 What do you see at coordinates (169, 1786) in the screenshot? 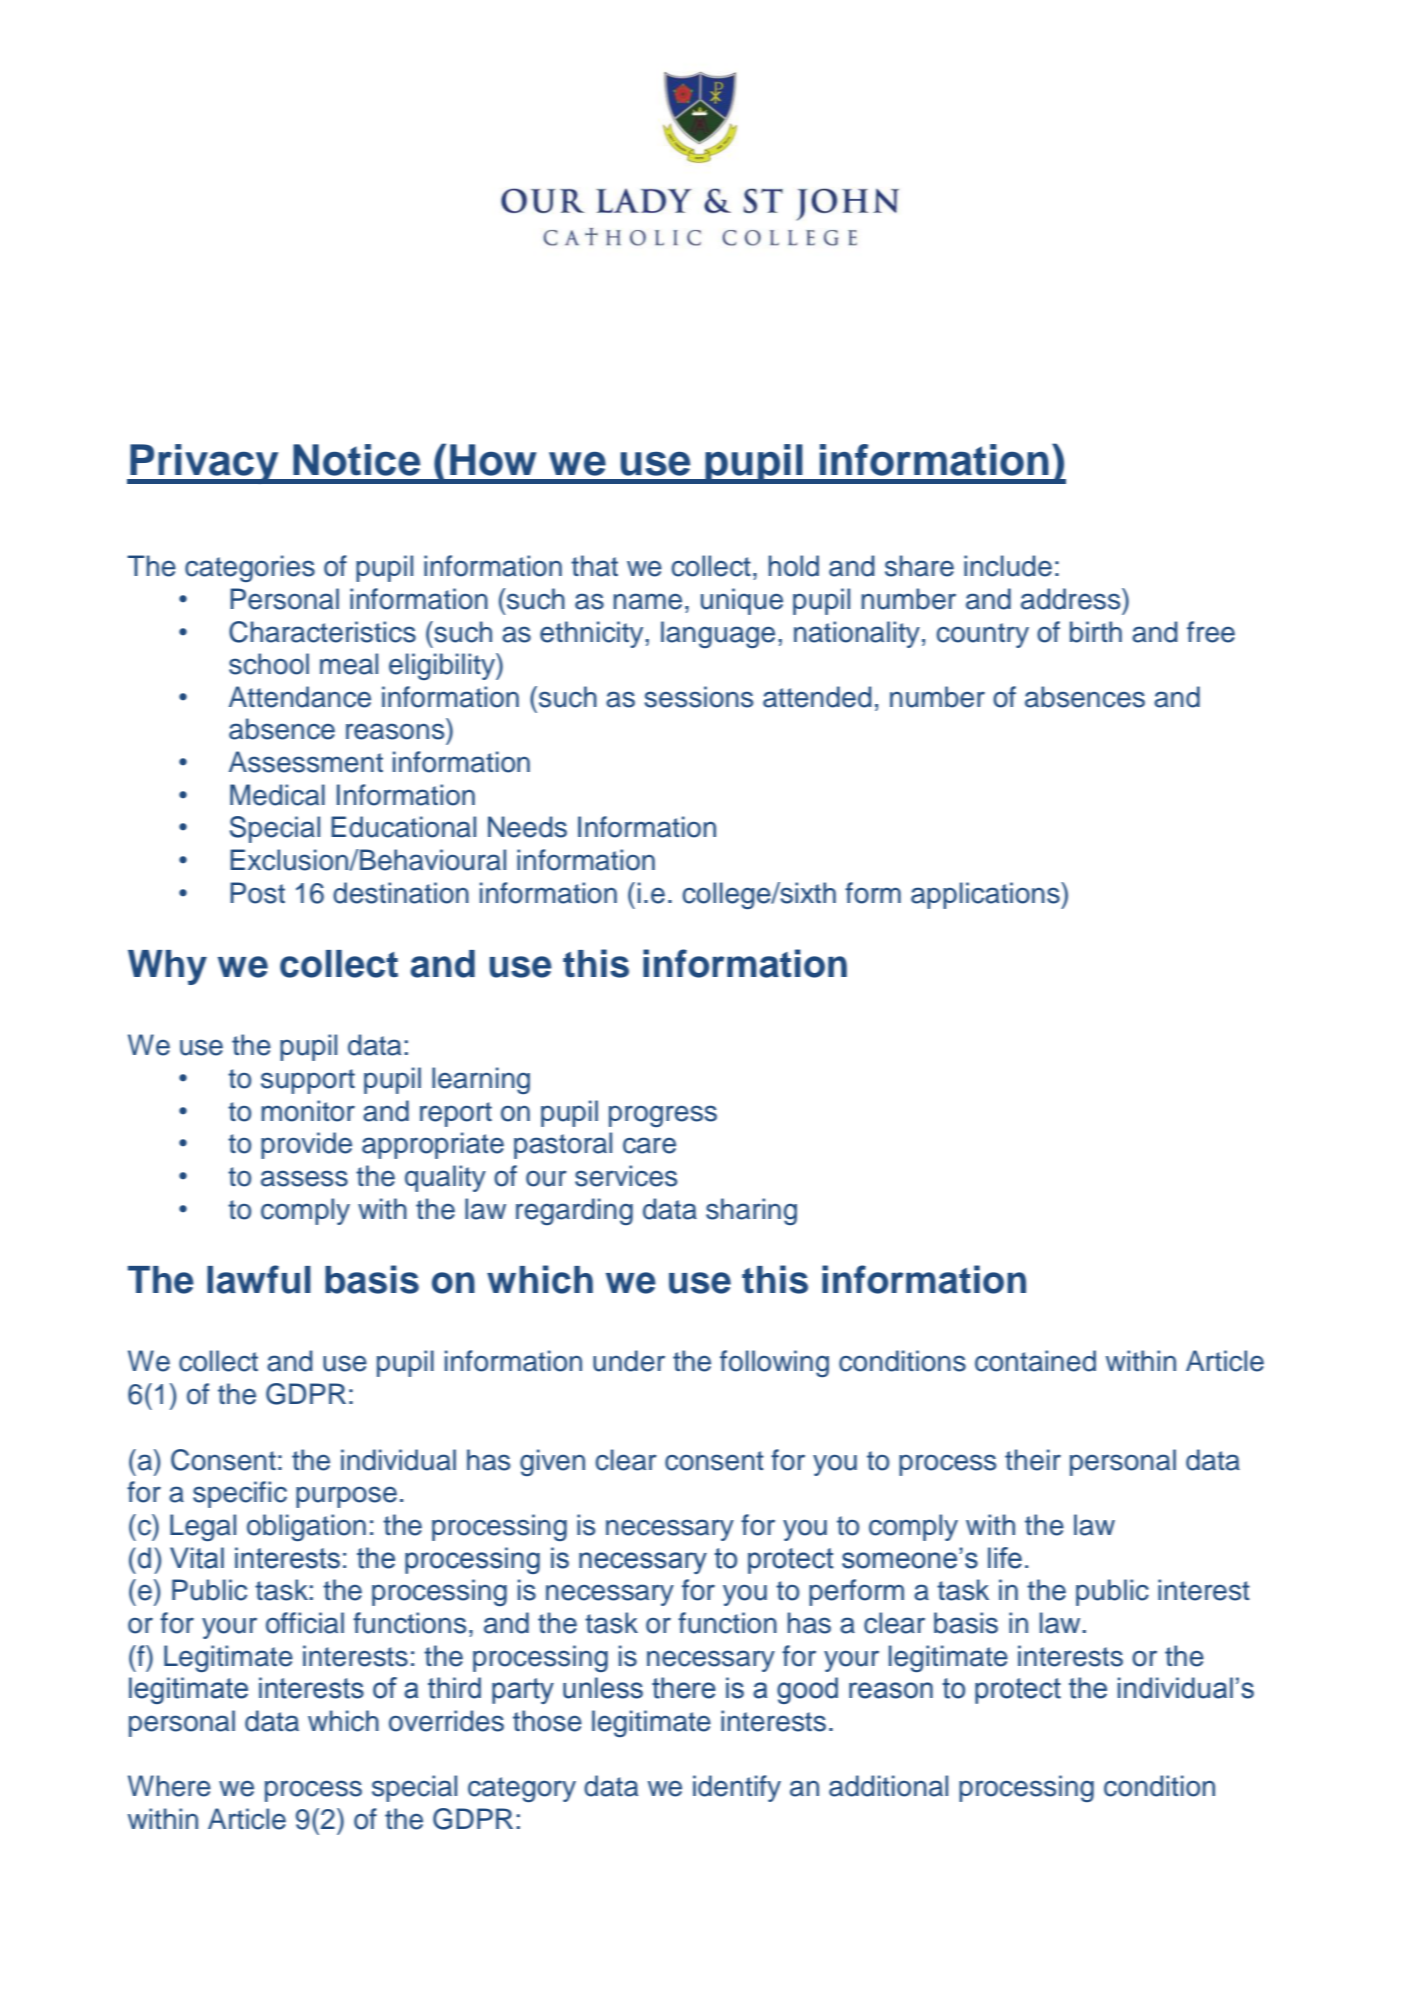
I see `Where` at bounding box center [169, 1786].
